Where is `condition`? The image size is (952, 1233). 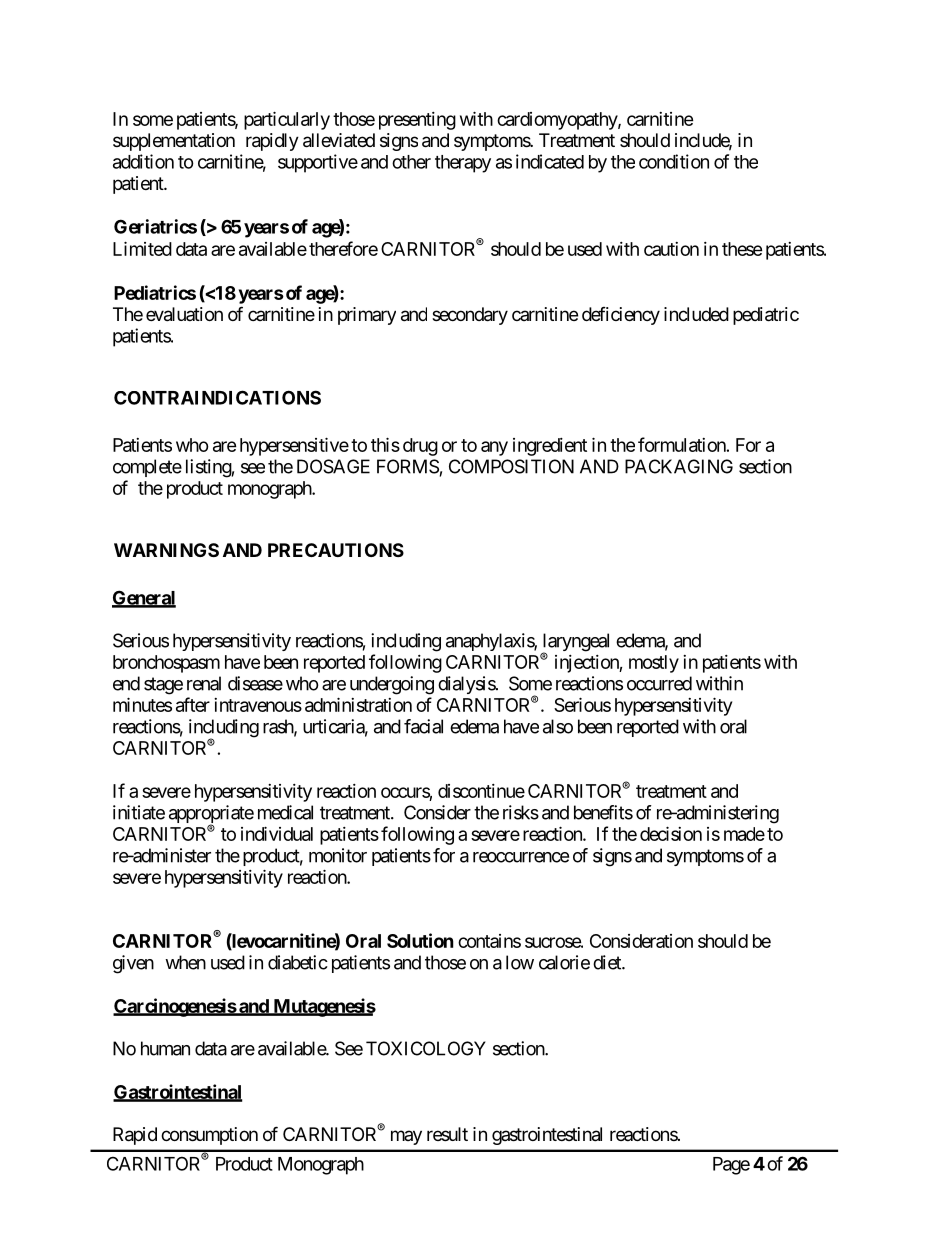 condition is located at coordinates (674, 161).
